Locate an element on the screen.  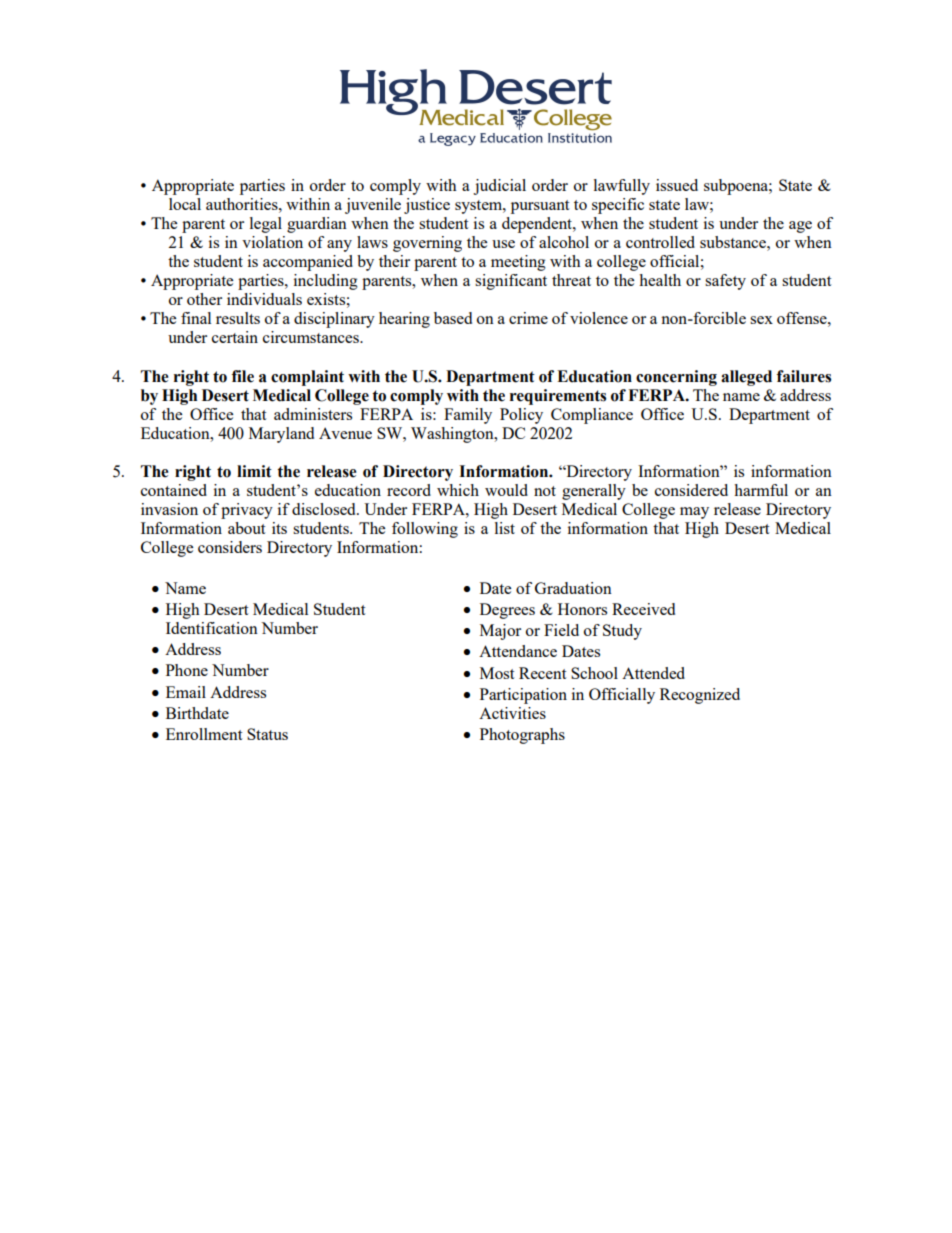
may is located at coordinates (694, 513).
